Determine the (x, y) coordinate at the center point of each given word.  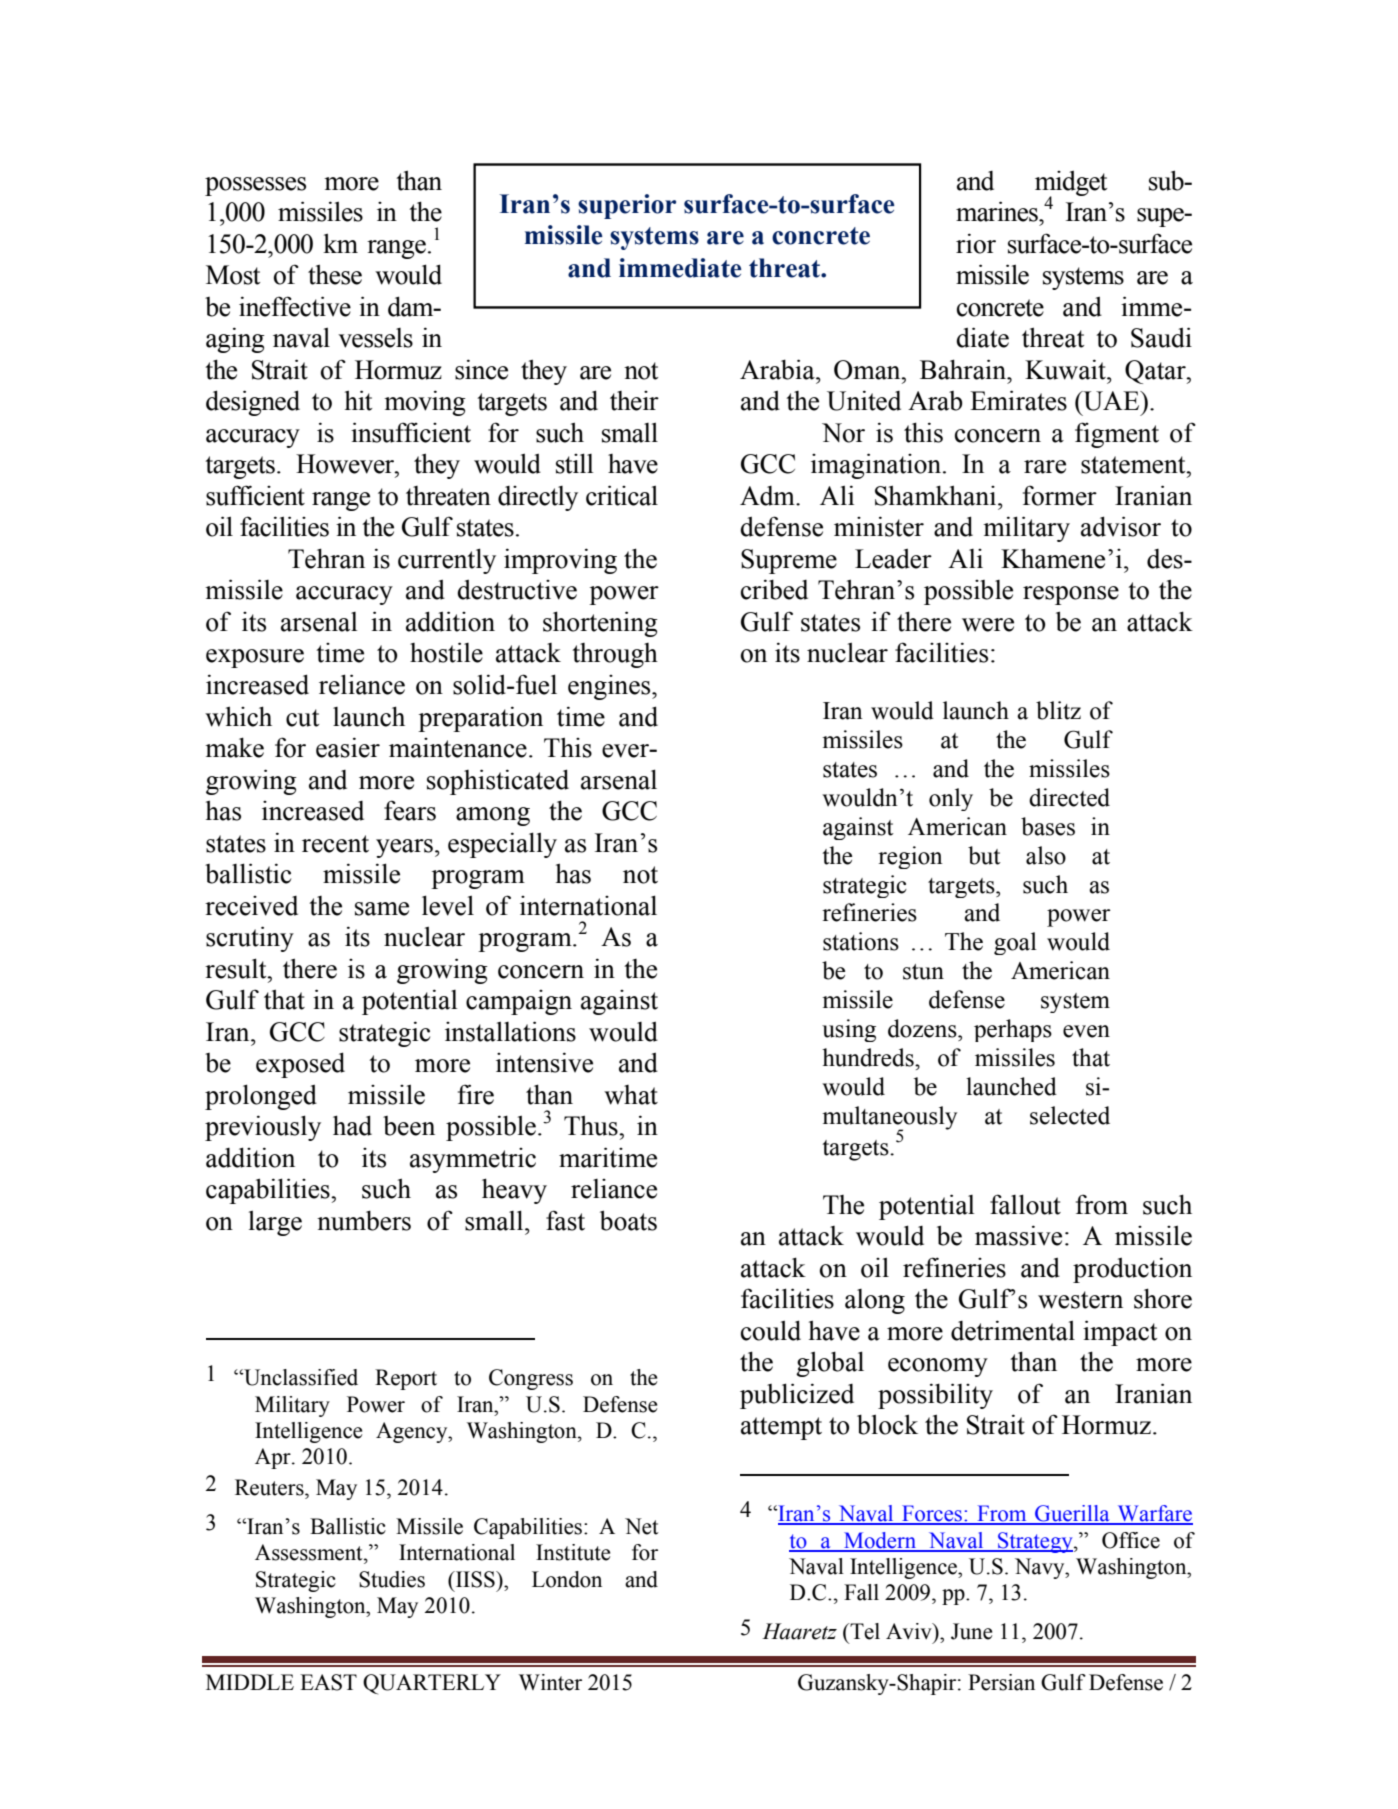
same (382, 909)
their (634, 401)
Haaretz (799, 1631)
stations (861, 941)
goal (1015, 943)
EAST (328, 1682)
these (335, 274)
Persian (1001, 1682)
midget (1071, 184)
